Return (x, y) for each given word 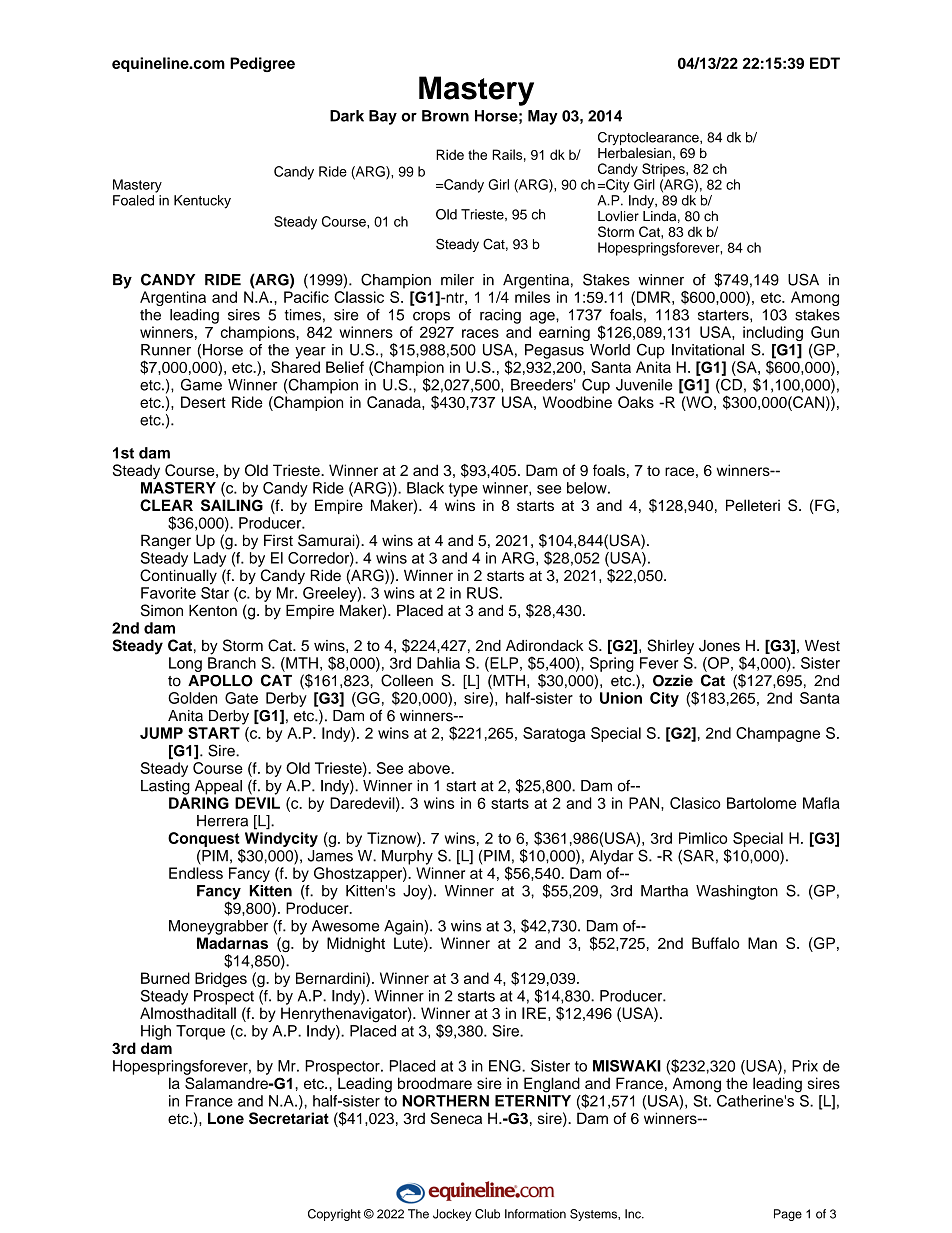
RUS (482, 593)
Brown (445, 116)
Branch (232, 663)
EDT (825, 63)
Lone (226, 1118)
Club (487, 1214)
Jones (719, 646)
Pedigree (262, 64)
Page (788, 1215)
